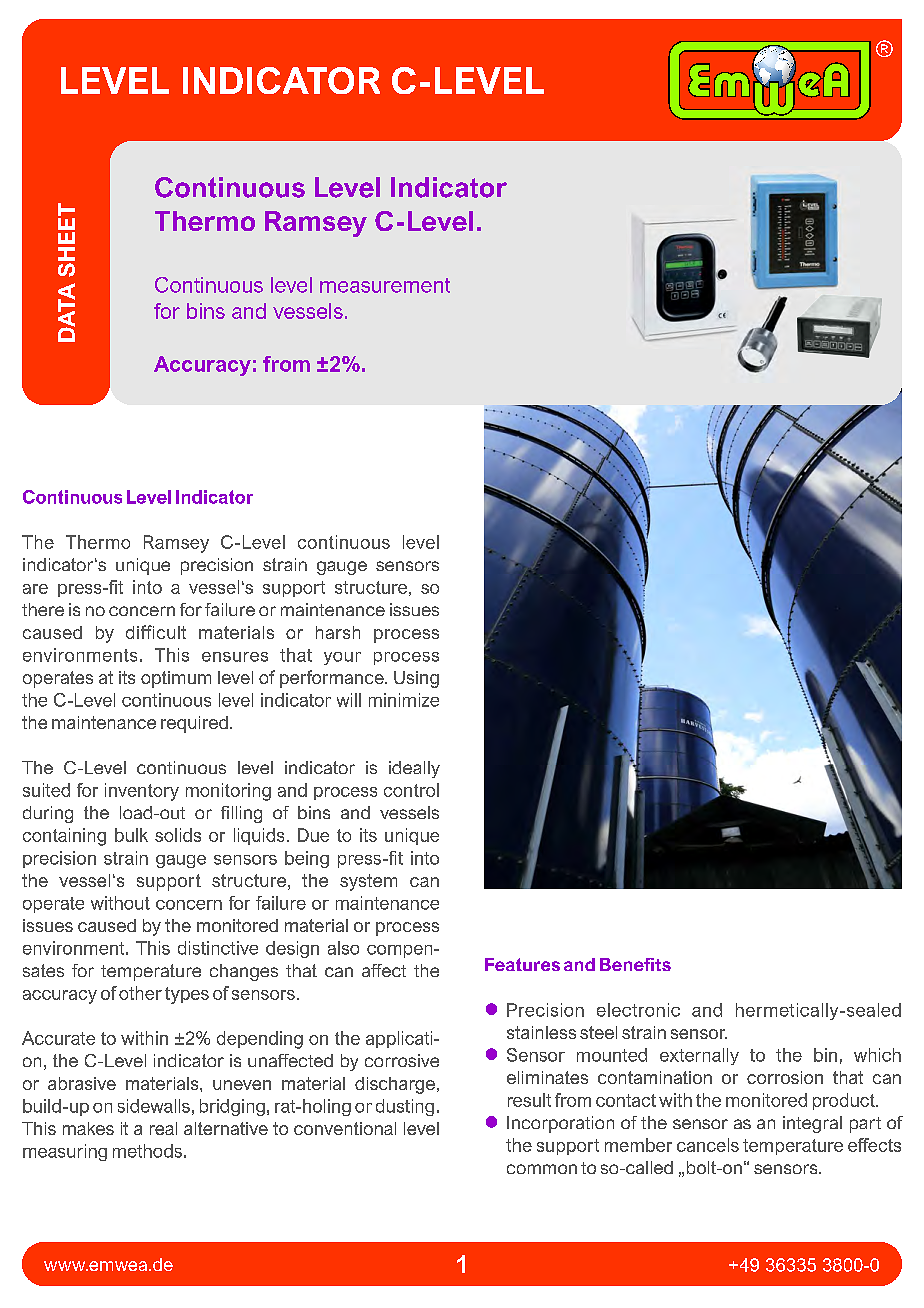 This image has height=1308, width=924. I want to click on dusting, so click(405, 1107).
